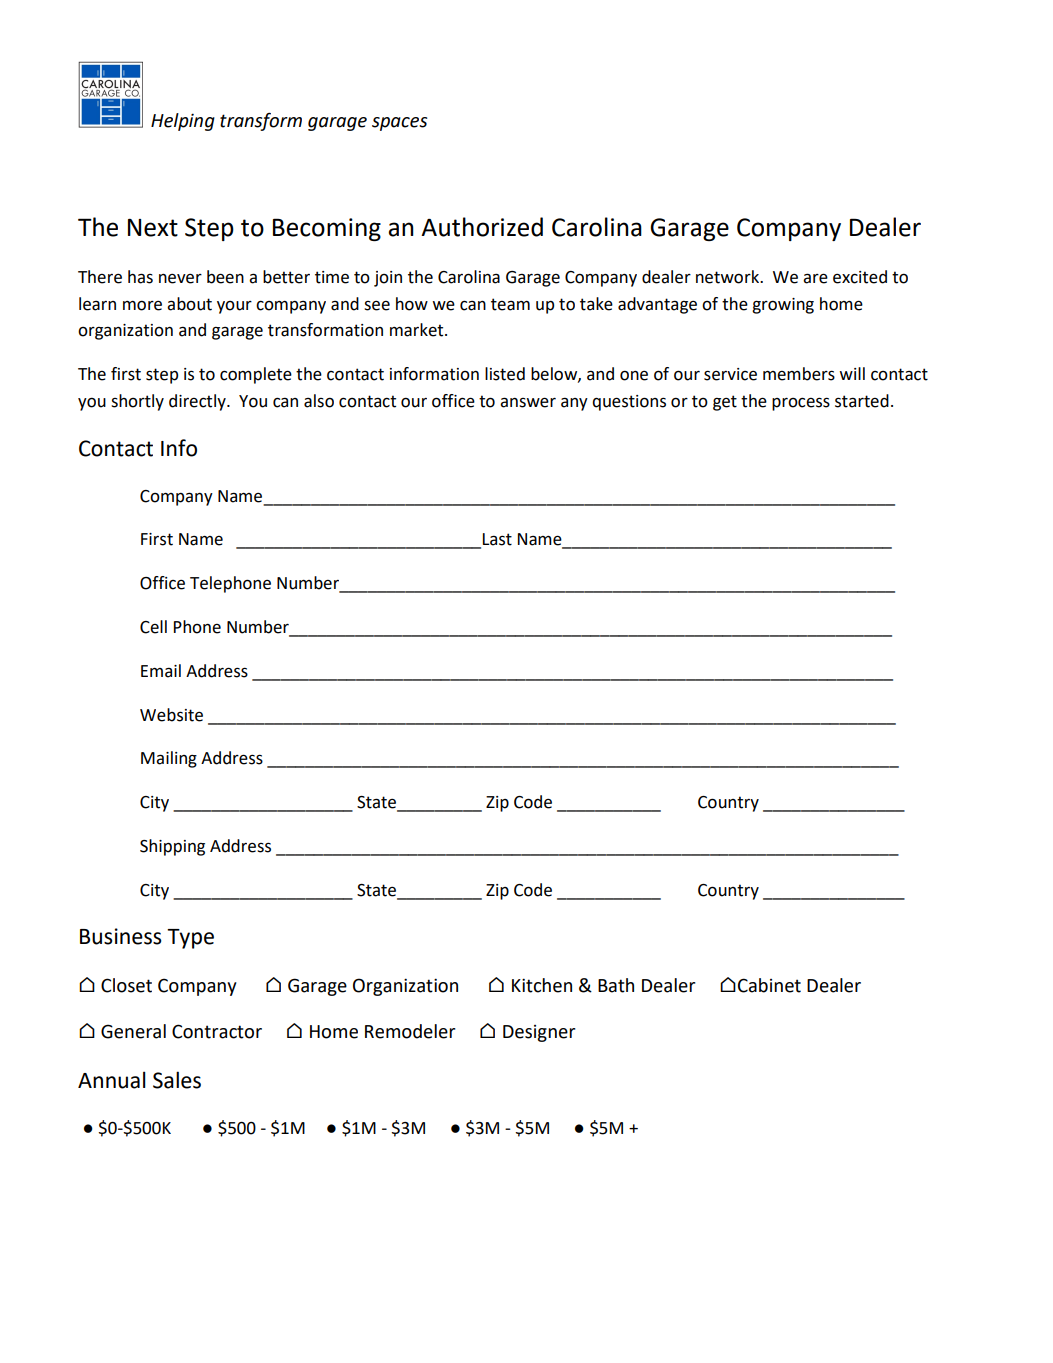 This document has height=1363, width=1053. Describe the element at coordinates (539, 1033) in the document. I see `Designer` at that location.
